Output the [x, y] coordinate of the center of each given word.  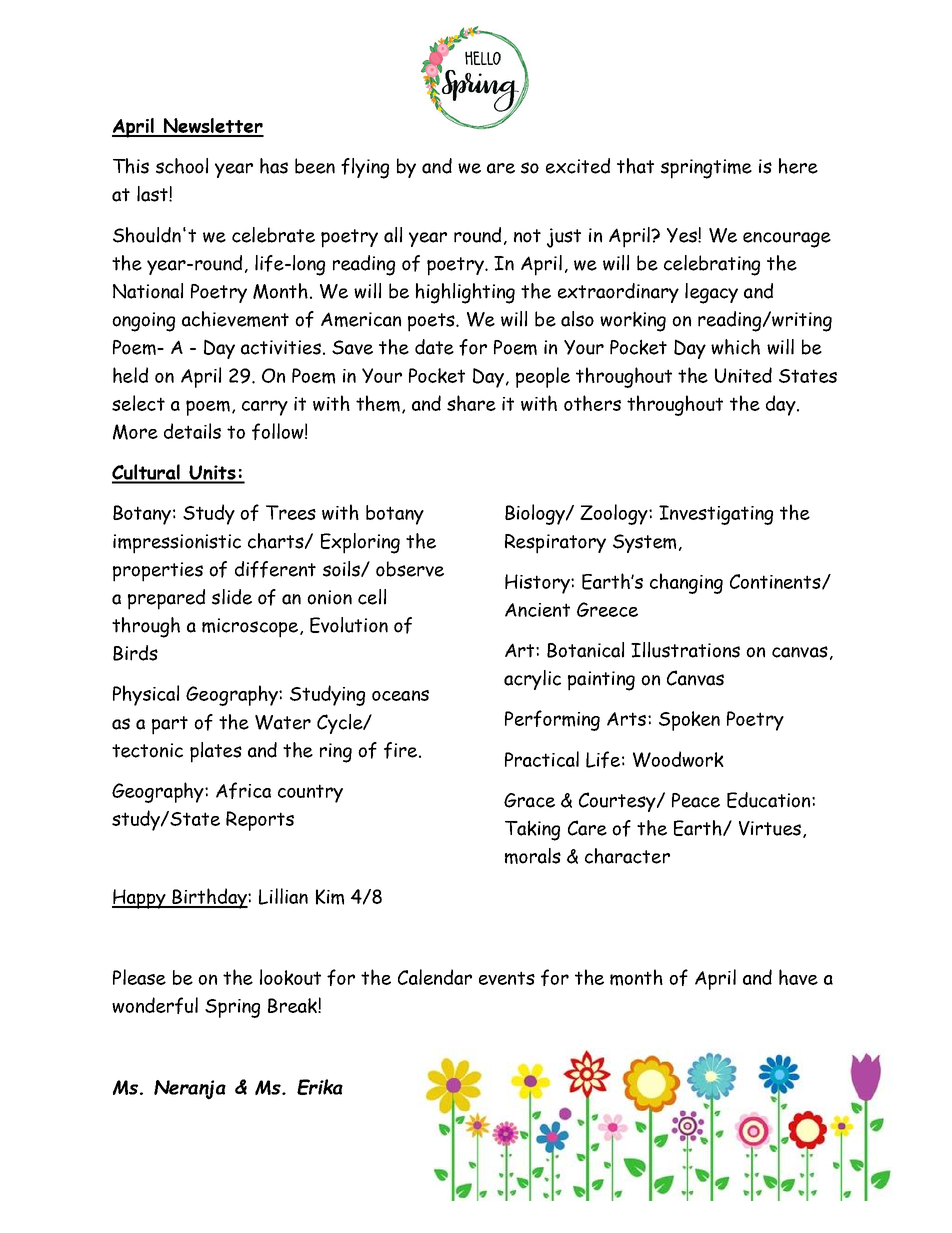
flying [365, 168]
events [507, 978]
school [182, 166]
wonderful [155, 1005]
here [798, 166]
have [798, 977]
